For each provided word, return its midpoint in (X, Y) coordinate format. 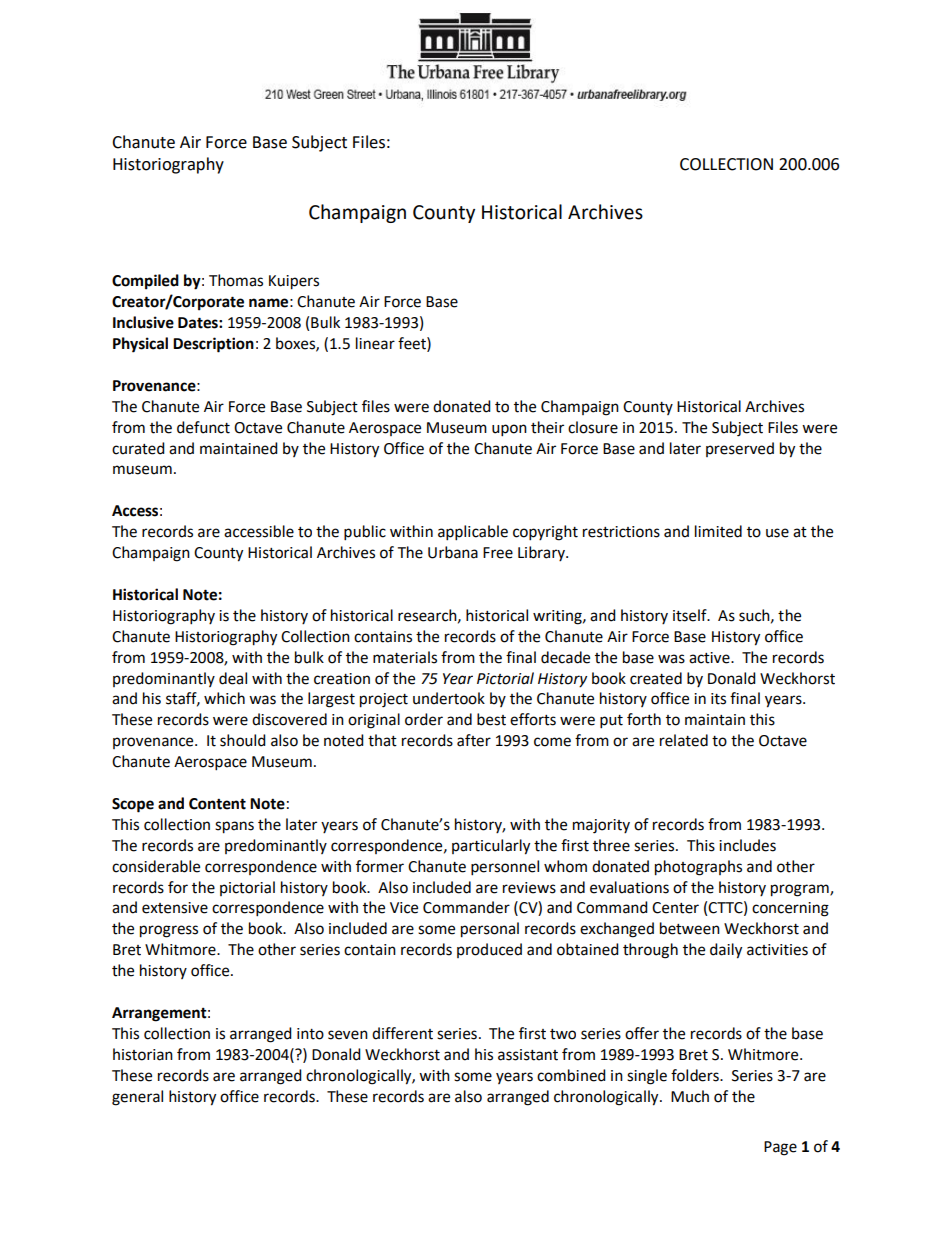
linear (375, 343)
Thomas (236, 280)
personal (490, 930)
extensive (175, 908)
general (137, 1098)
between (690, 928)
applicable (473, 533)
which (224, 698)
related (684, 740)
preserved (740, 449)
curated (138, 448)
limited (718, 531)
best (491, 719)
